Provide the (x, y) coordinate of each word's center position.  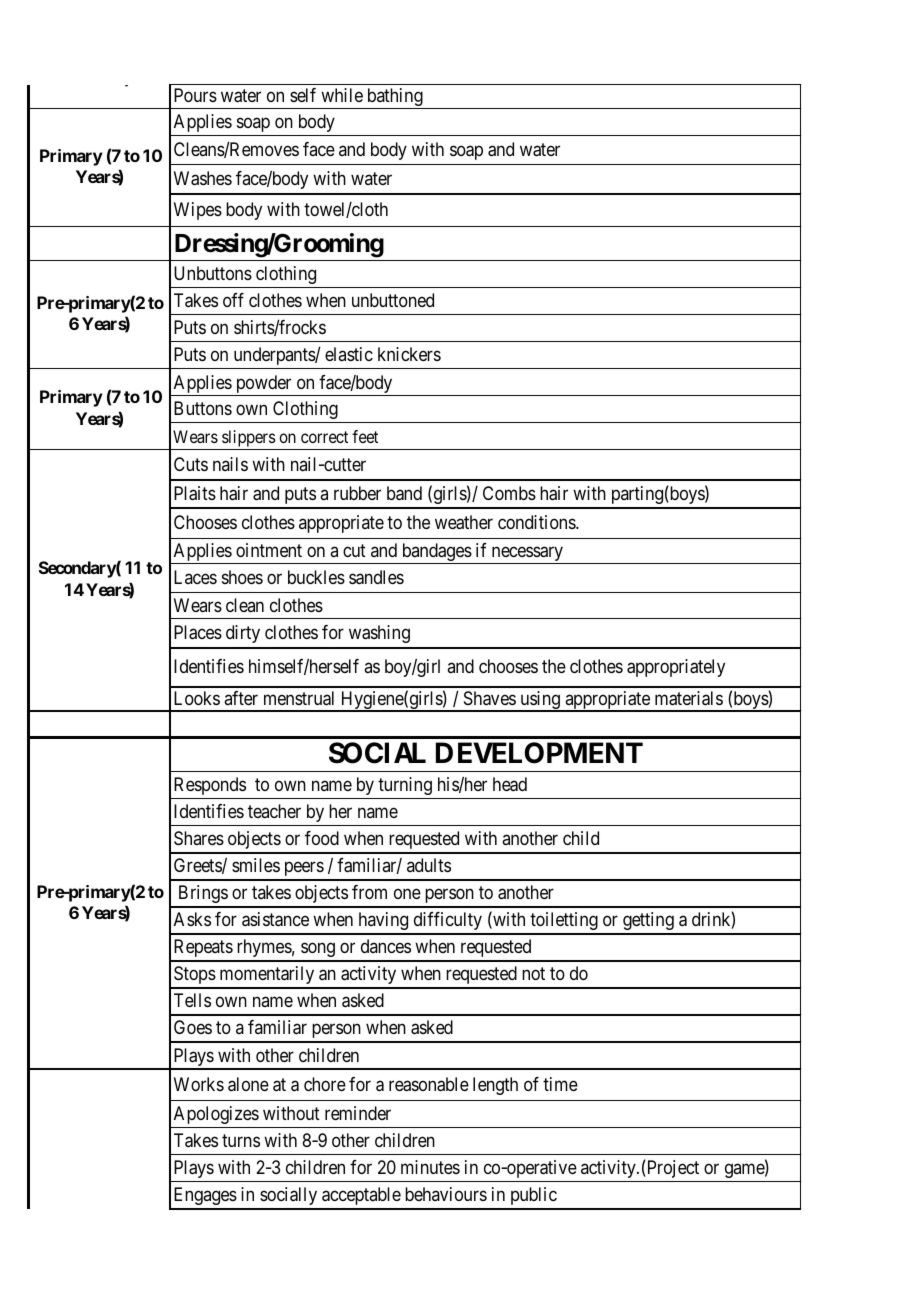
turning (405, 786)
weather (464, 522)
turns (241, 1140)
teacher (274, 811)
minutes (430, 1167)
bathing (395, 98)
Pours (195, 95)
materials (689, 698)
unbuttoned (393, 300)
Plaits (195, 493)
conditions (537, 522)
